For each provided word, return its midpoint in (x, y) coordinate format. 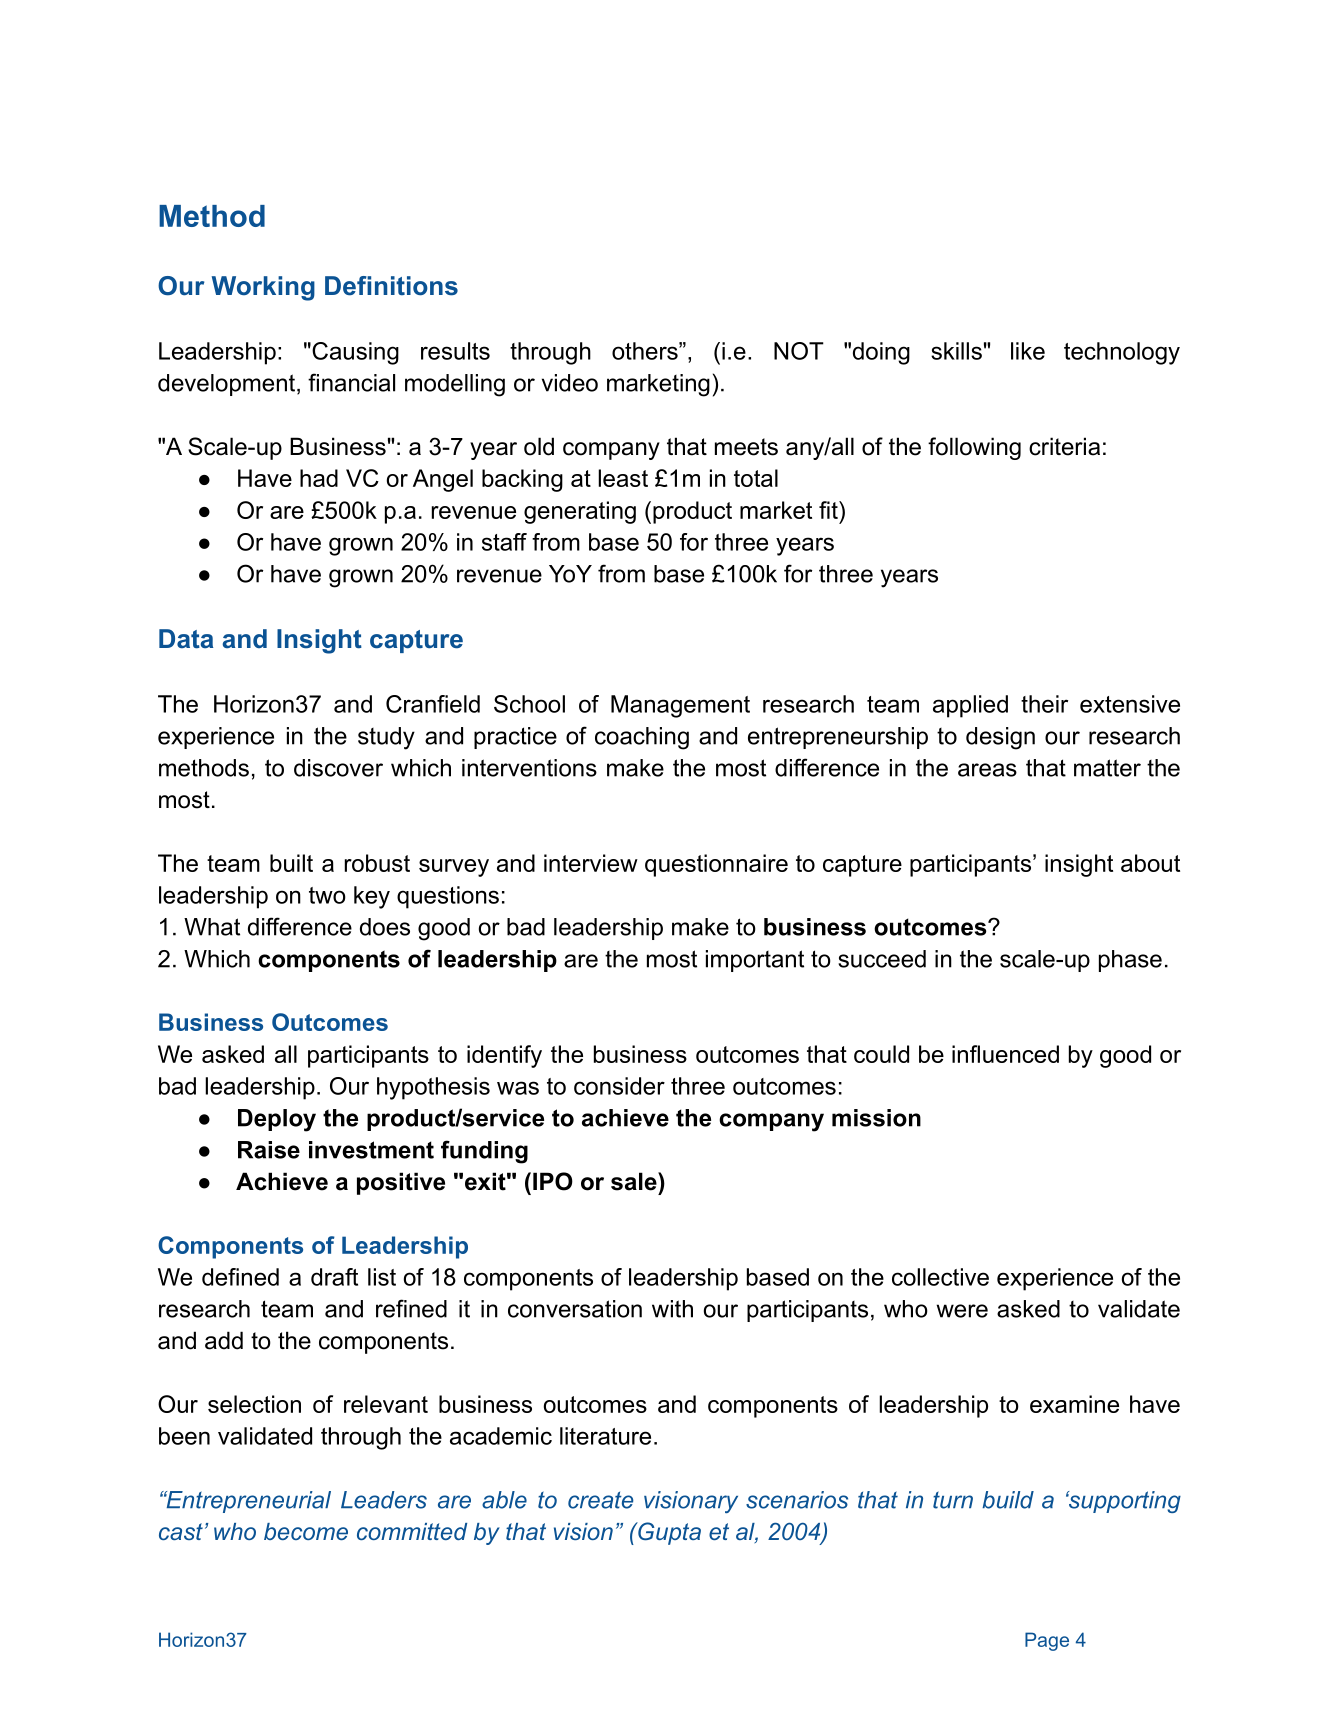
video (570, 383)
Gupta (668, 1533)
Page (1047, 1641)
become (306, 1531)
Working (263, 288)
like (1028, 351)
